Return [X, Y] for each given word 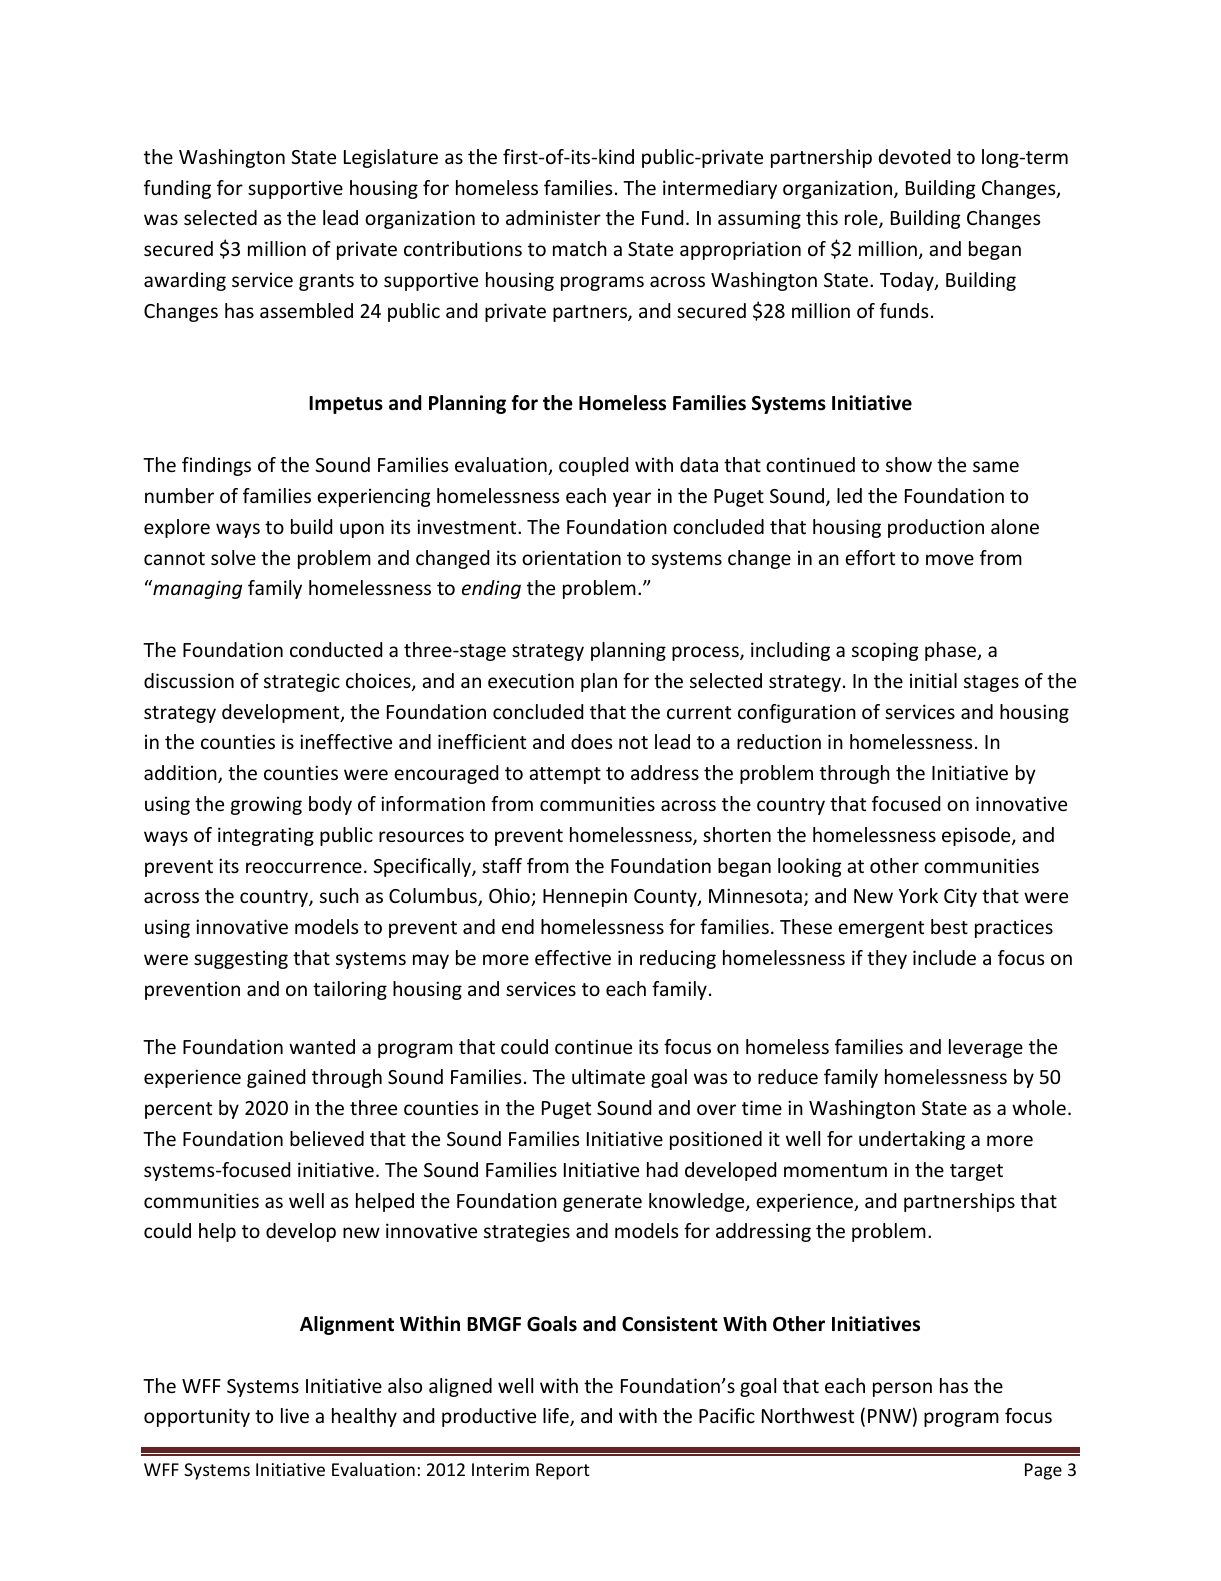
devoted [914, 156]
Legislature [391, 158]
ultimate [608, 1076]
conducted [336, 649]
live [295, 1415]
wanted [322, 1046]
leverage [986, 1048]
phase [951, 651]
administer [553, 217]
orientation [571, 557]
